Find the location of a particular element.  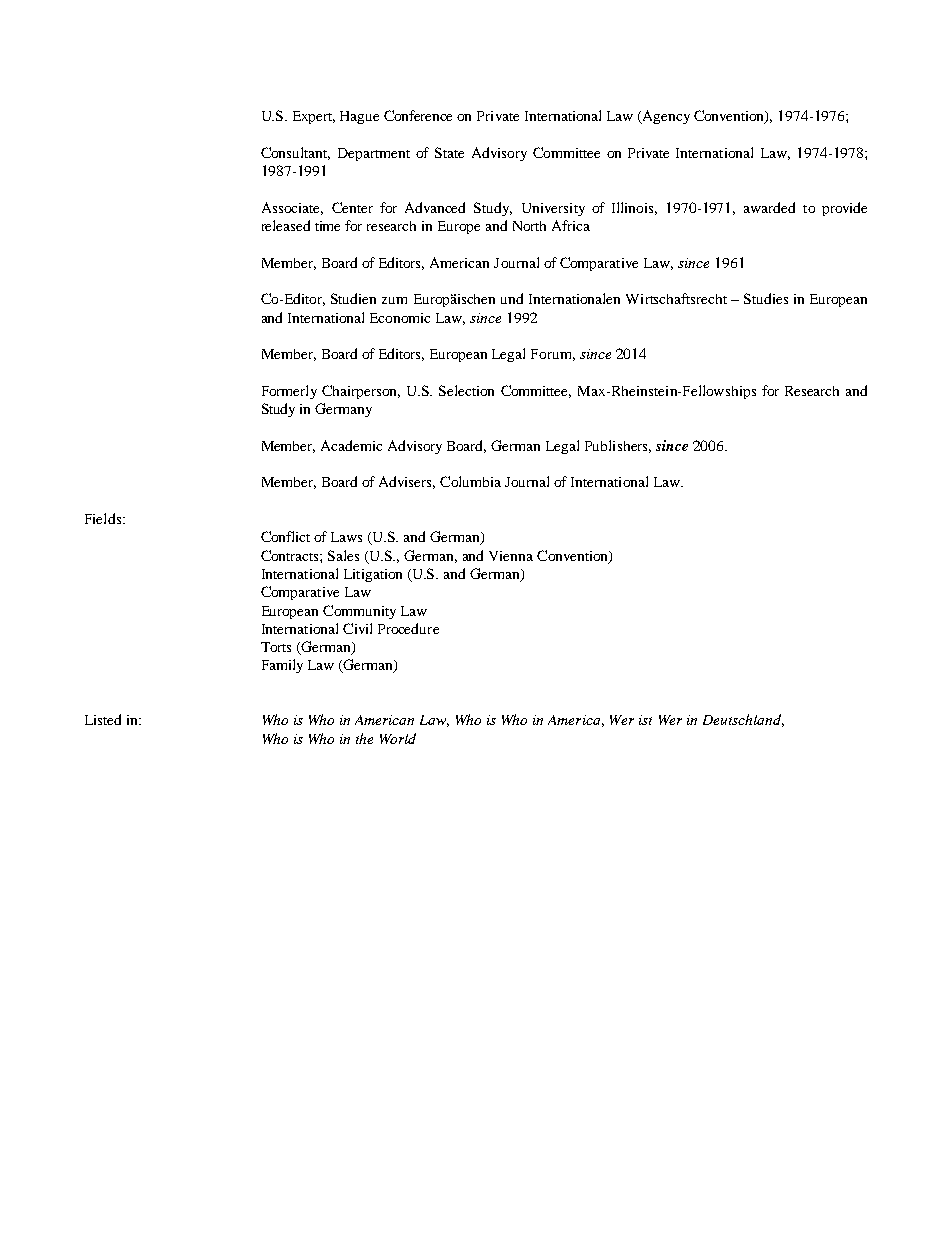

Deutschland is located at coordinates (743, 720).
